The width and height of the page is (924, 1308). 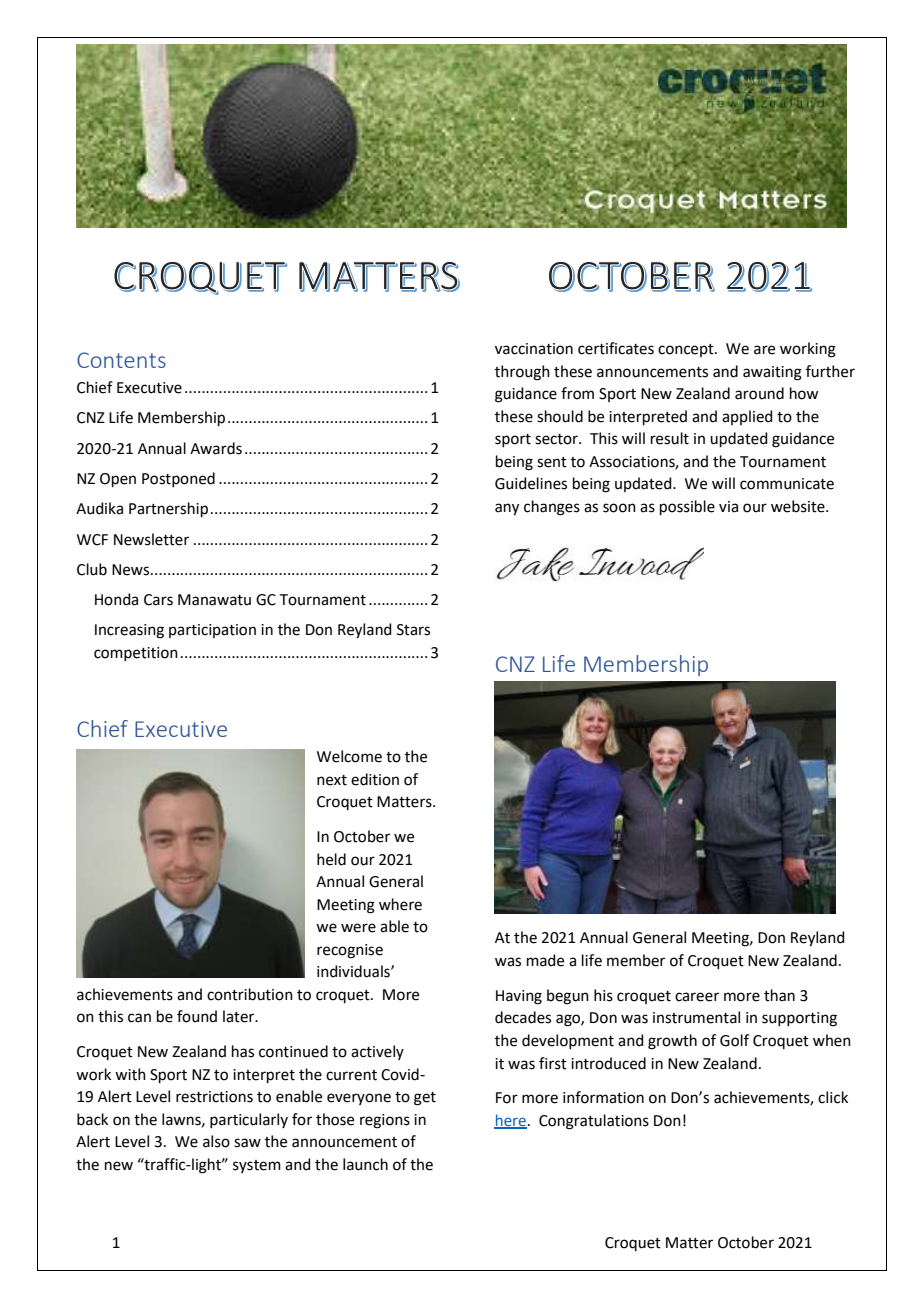 I want to click on Contents, so click(x=121, y=360).
